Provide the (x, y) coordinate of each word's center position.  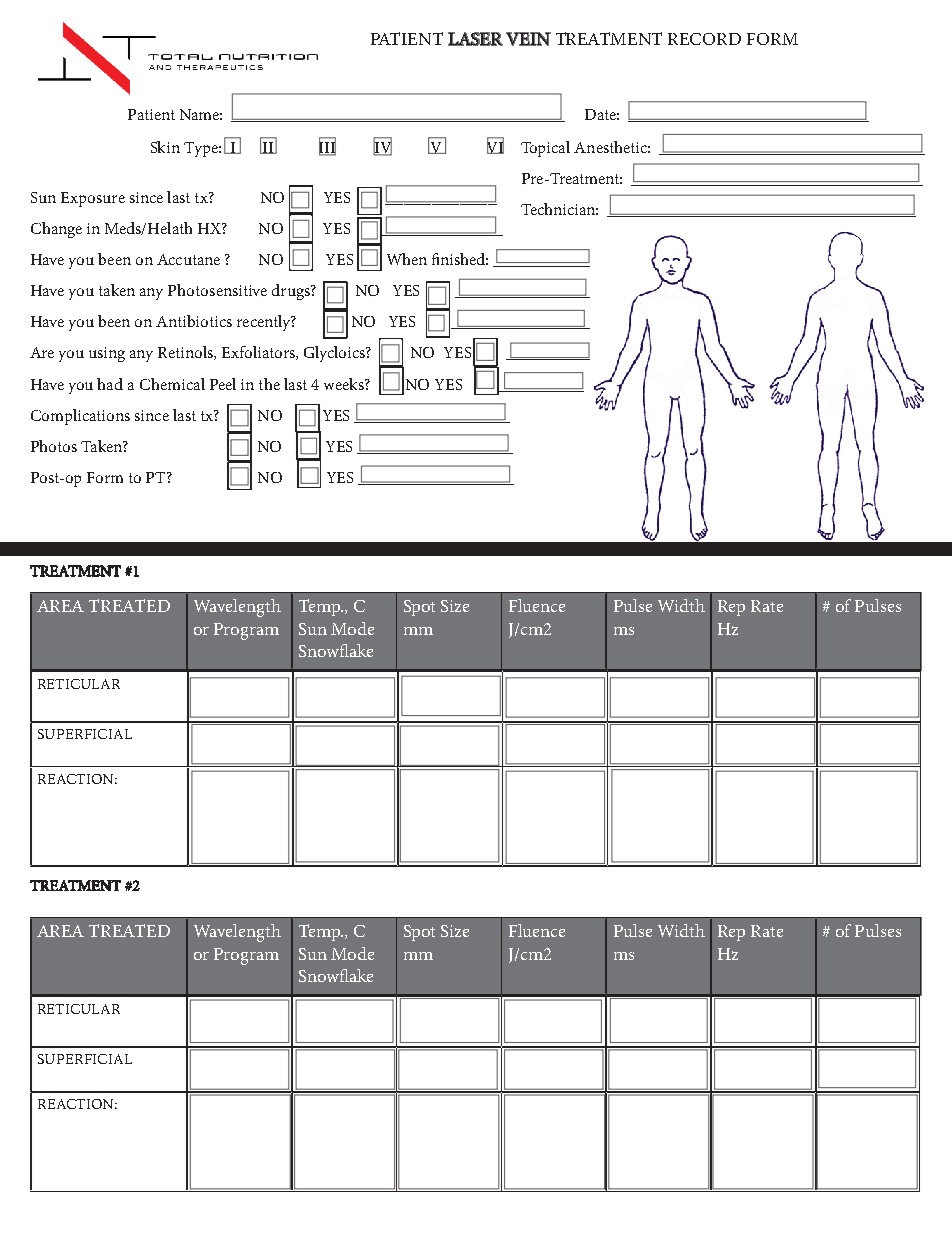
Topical (545, 149)
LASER (475, 39)
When (407, 259)
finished (460, 259)
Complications (80, 417)
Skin (165, 147)
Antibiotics (194, 321)
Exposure (93, 199)
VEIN (528, 39)
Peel (223, 384)
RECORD (704, 39)
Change (56, 230)
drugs (292, 292)
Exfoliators (259, 353)
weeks (345, 384)
